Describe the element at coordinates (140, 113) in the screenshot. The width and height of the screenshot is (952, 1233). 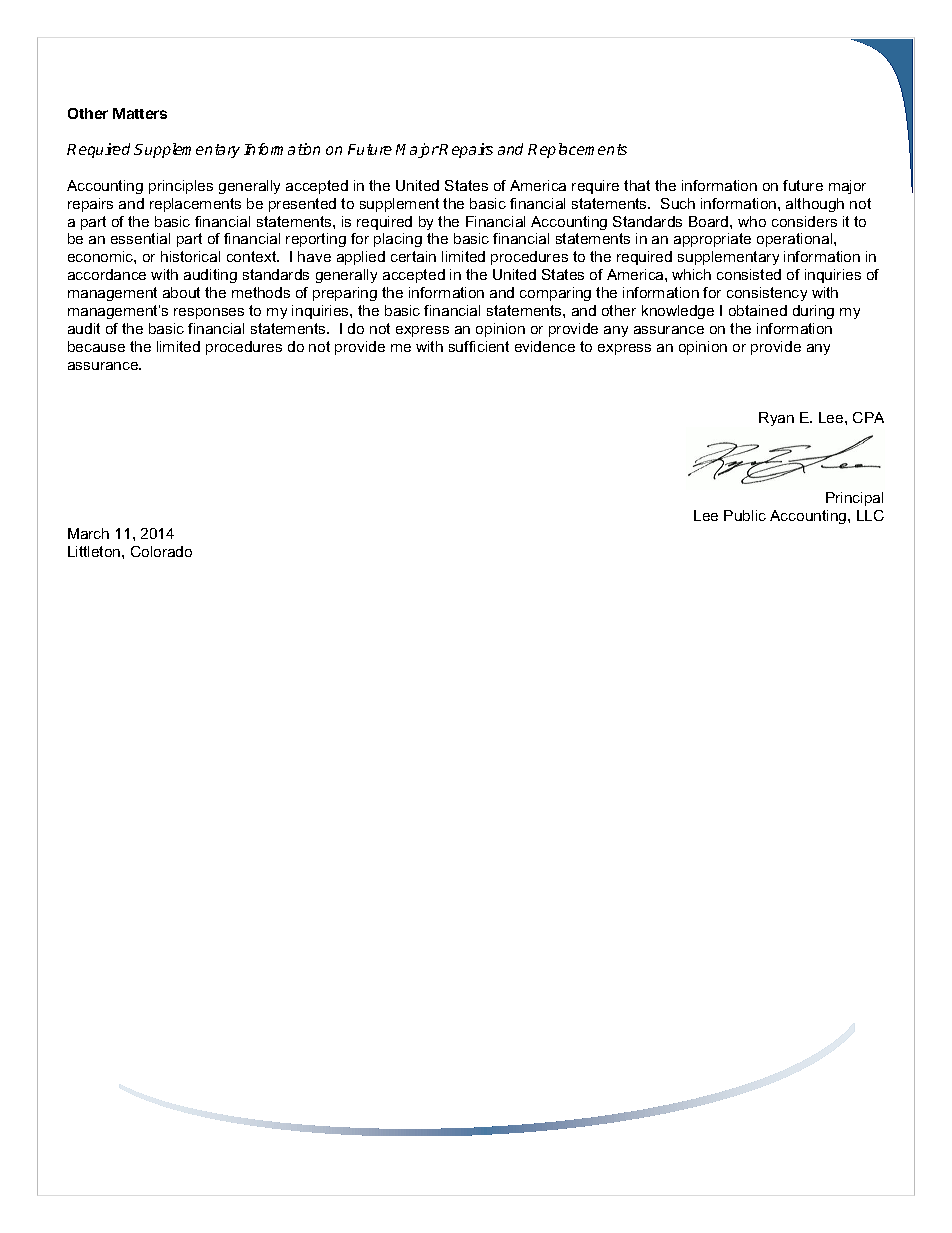
I see `Matters` at that location.
